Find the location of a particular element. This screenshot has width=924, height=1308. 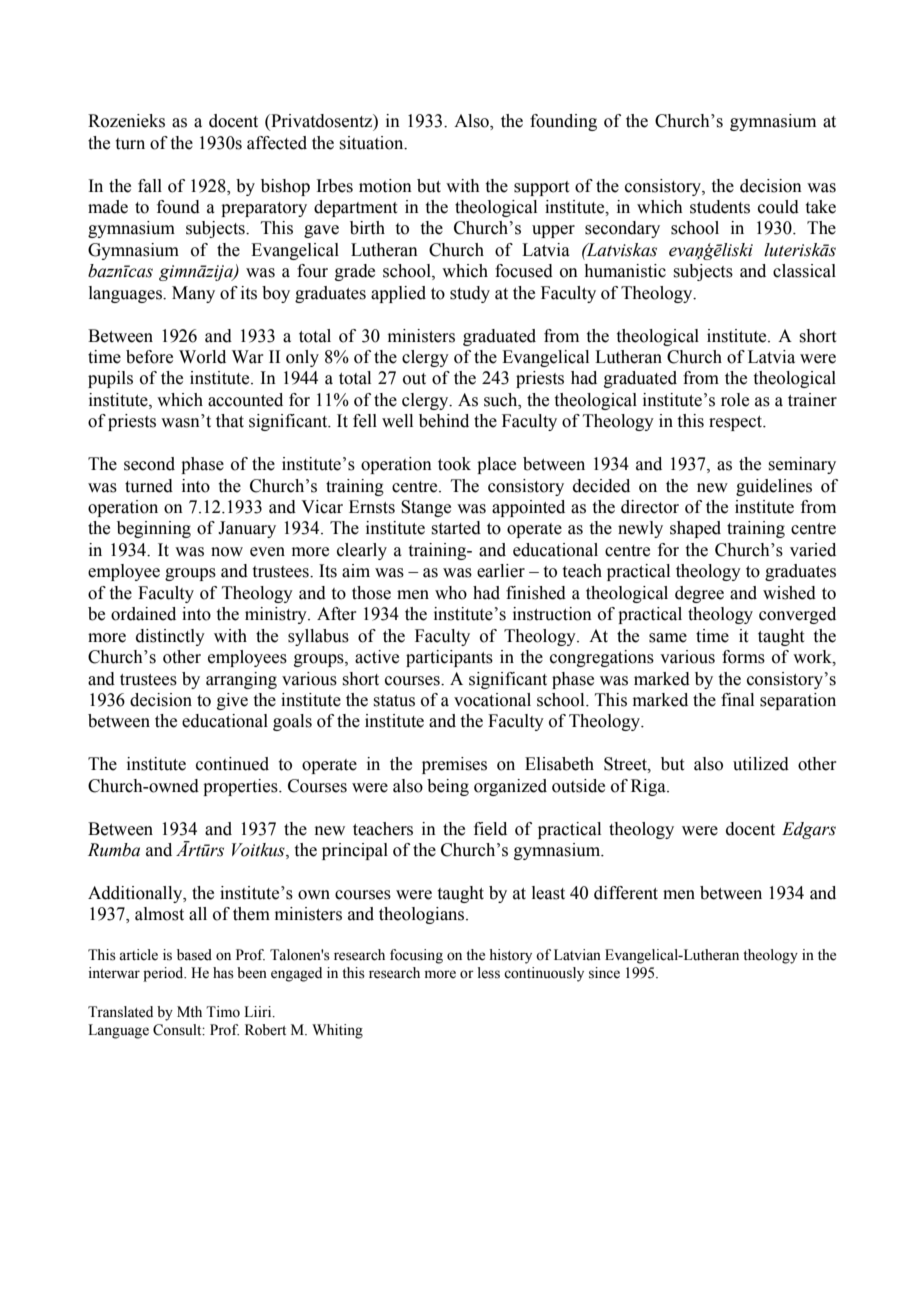

fall is located at coordinates (150, 186).
